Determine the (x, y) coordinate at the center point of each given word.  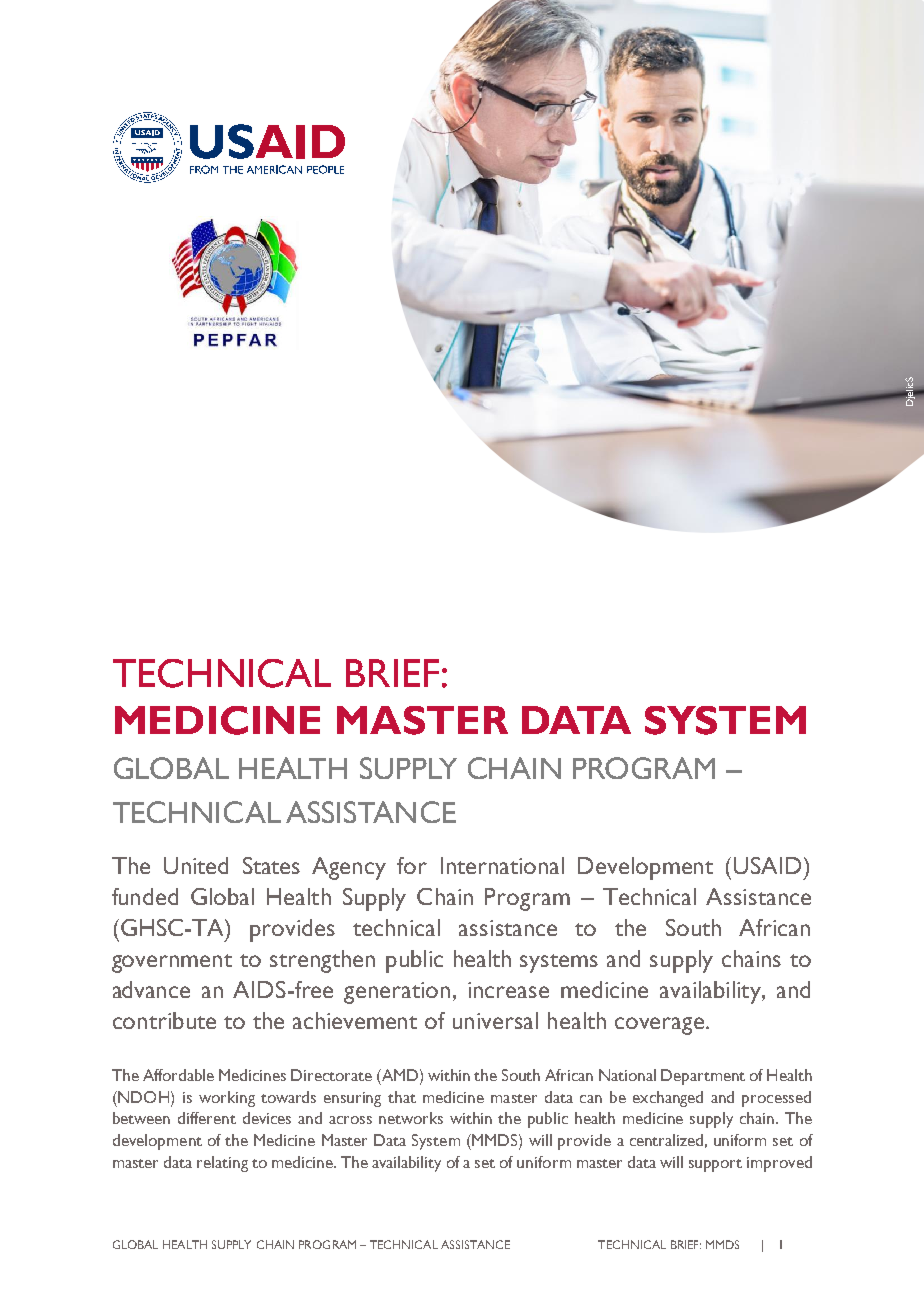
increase (508, 990)
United (196, 865)
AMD (400, 1075)
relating (222, 1164)
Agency (349, 868)
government (172, 963)
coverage (661, 1026)
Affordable (178, 1075)
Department (703, 1077)
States (271, 865)
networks (411, 1118)
